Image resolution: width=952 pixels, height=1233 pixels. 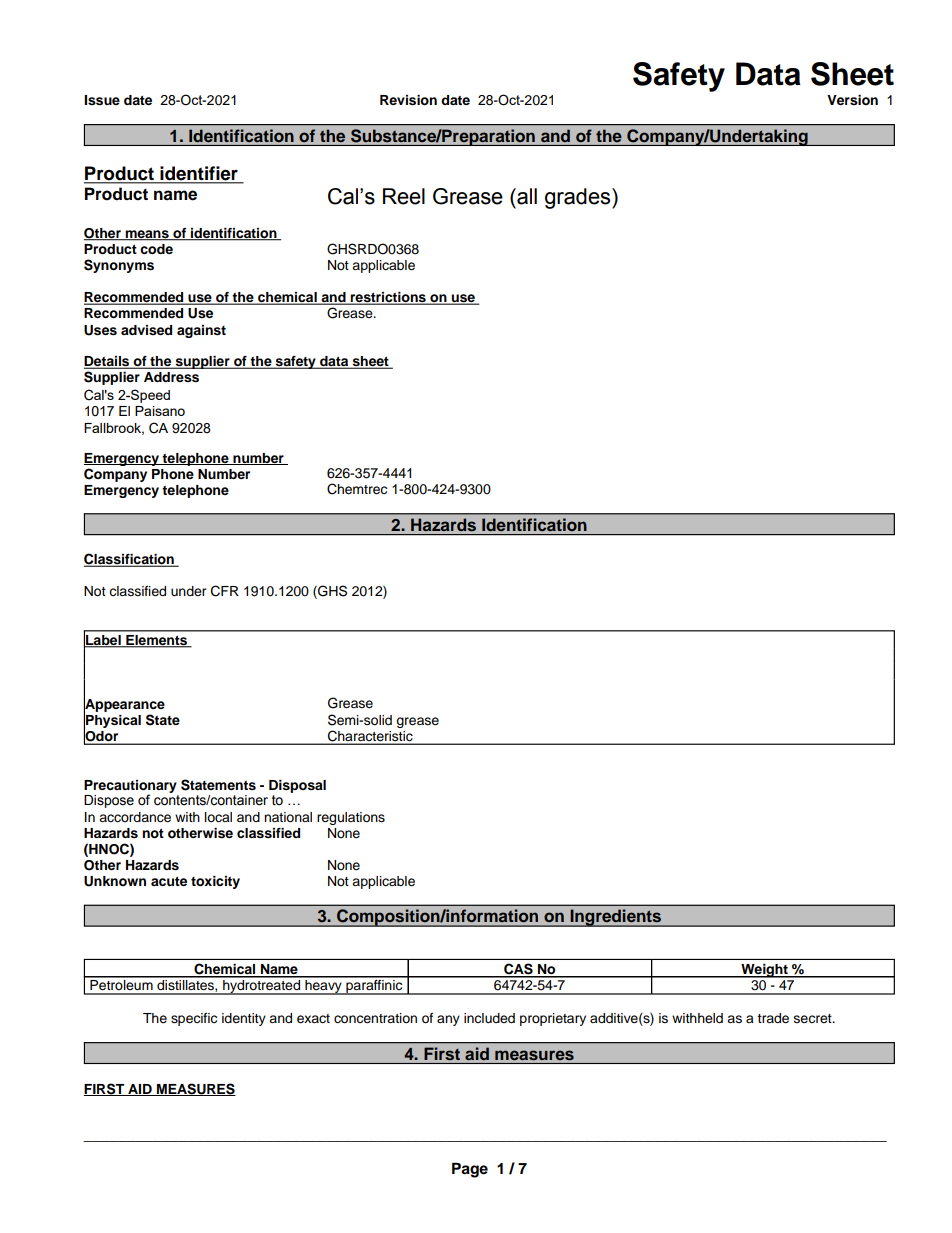 What do you see at coordinates (470, 1170) in the screenshot?
I see `Page` at bounding box center [470, 1170].
